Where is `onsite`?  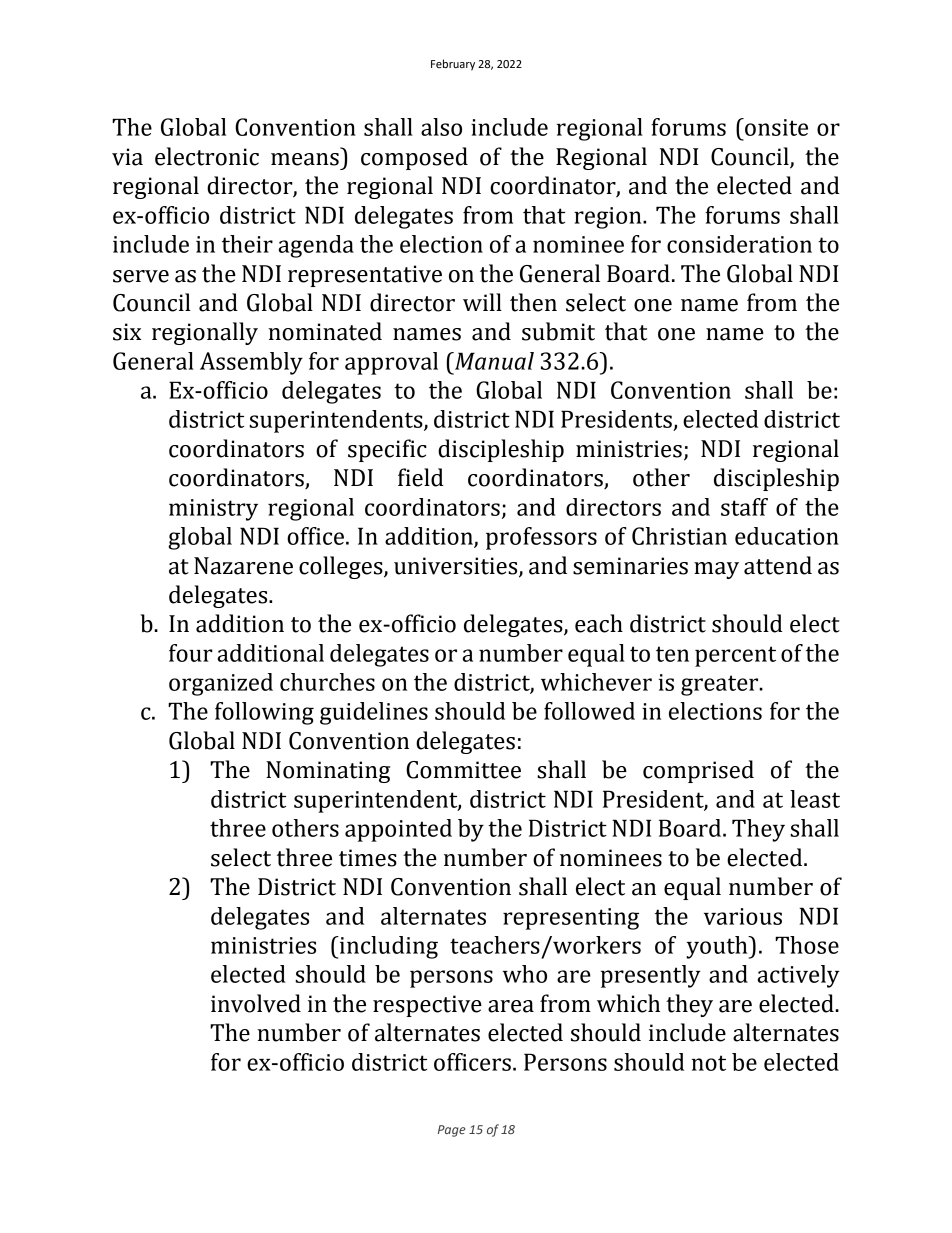 onsite is located at coordinates (775, 127).
